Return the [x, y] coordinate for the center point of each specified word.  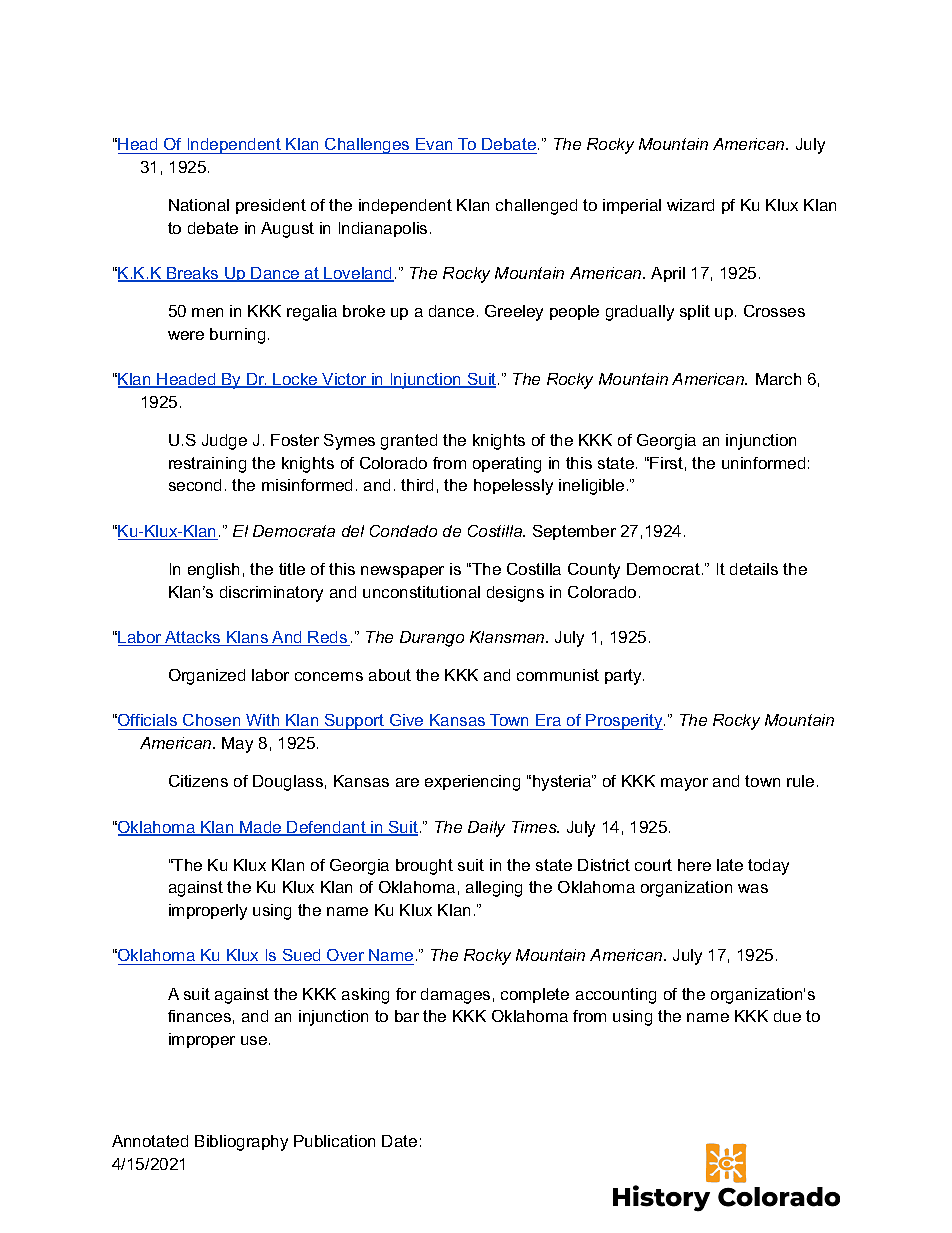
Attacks [193, 638]
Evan [434, 144]
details [754, 569]
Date [399, 1141]
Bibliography [241, 1143]
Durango [432, 639]
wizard [690, 205]
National [199, 205]
